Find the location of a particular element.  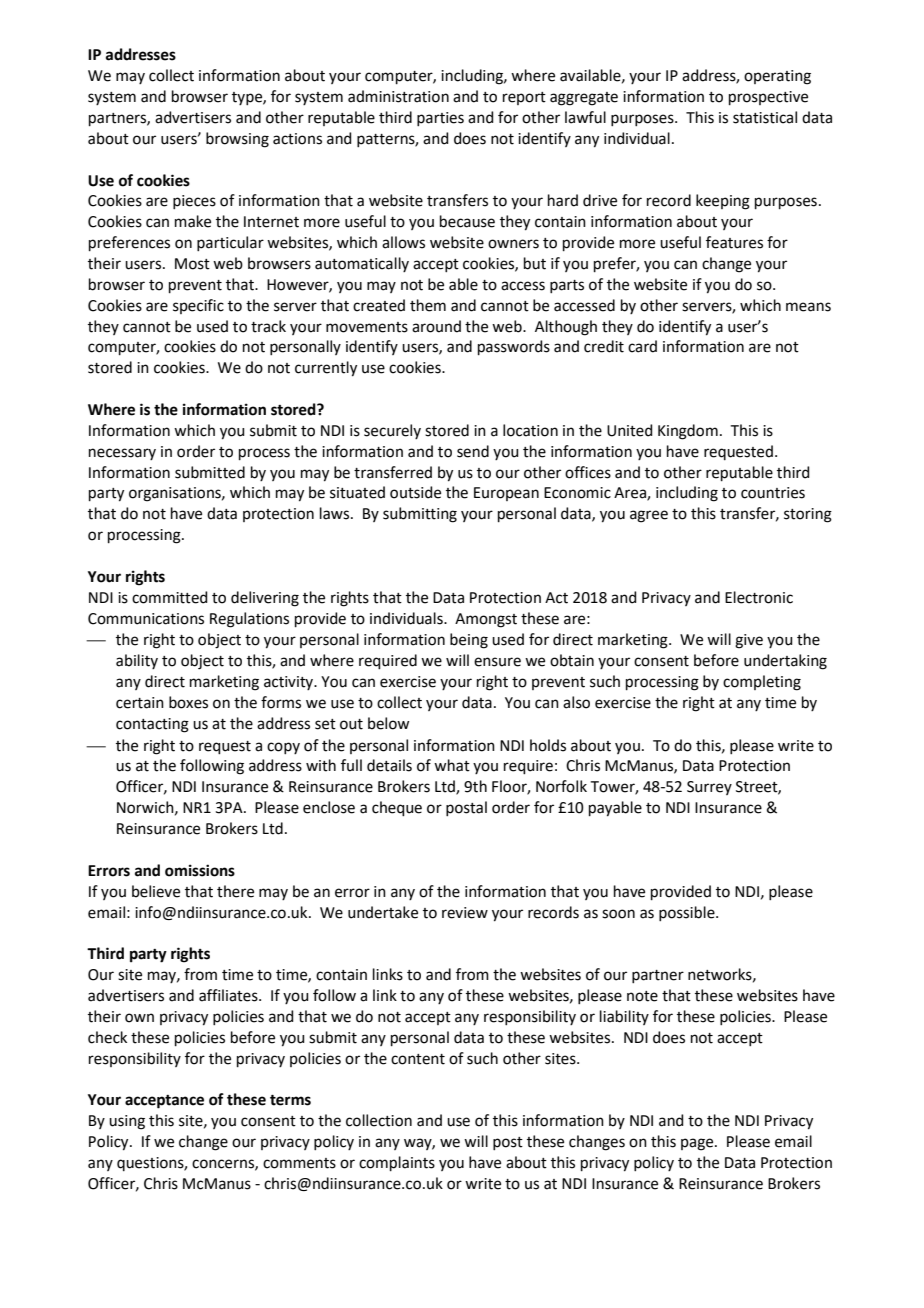

complaints is located at coordinates (397, 1163).
